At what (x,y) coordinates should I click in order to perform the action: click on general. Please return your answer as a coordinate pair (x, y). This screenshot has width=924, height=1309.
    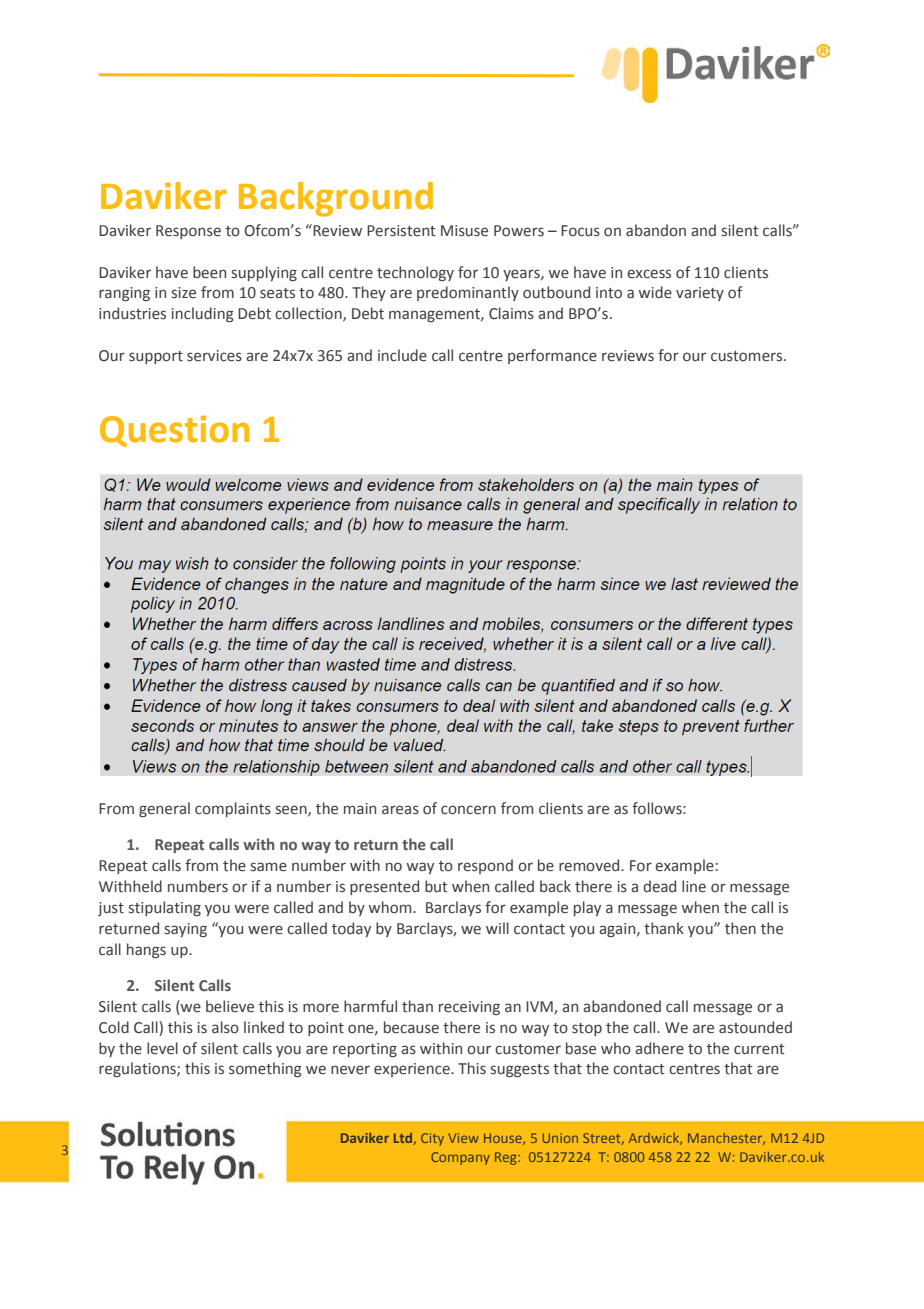
    Looking at the image, I should click on (164, 809).
